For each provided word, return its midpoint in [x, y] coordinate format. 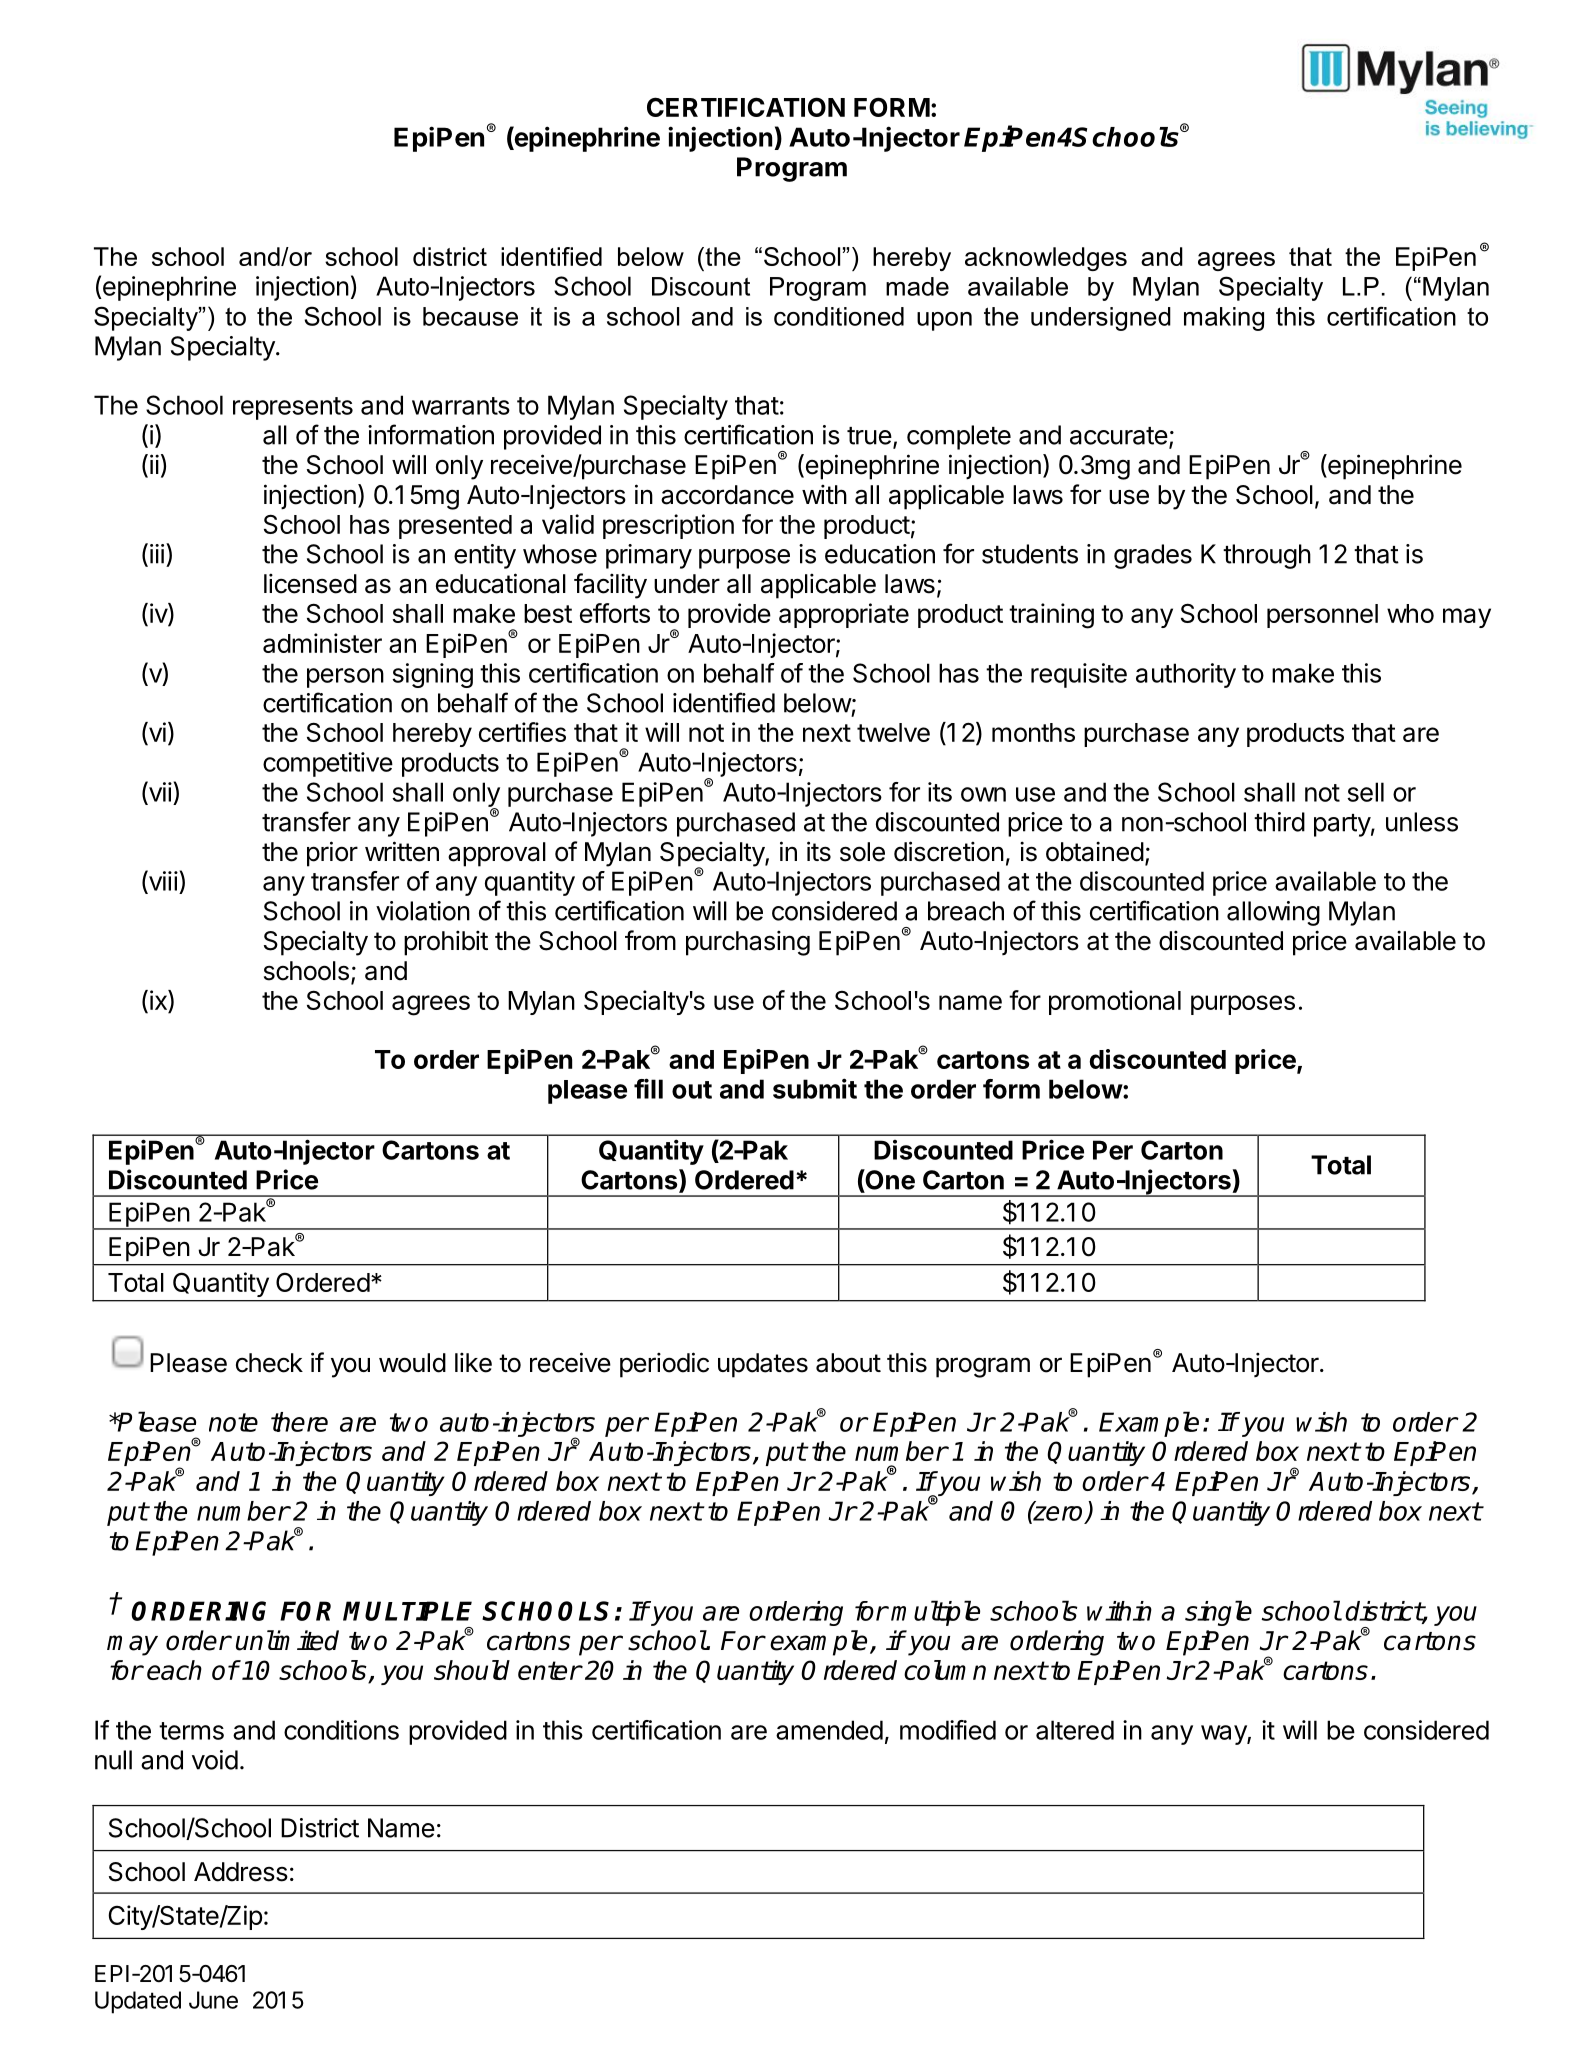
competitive [328, 764]
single [1218, 1613]
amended [829, 1730]
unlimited [287, 1640]
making [1224, 319]
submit [815, 1088]
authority [1186, 675]
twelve [893, 732]
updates [763, 1365]
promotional [1115, 1002]
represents [293, 408]
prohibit [446, 943]
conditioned [839, 316]
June [213, 2000]
